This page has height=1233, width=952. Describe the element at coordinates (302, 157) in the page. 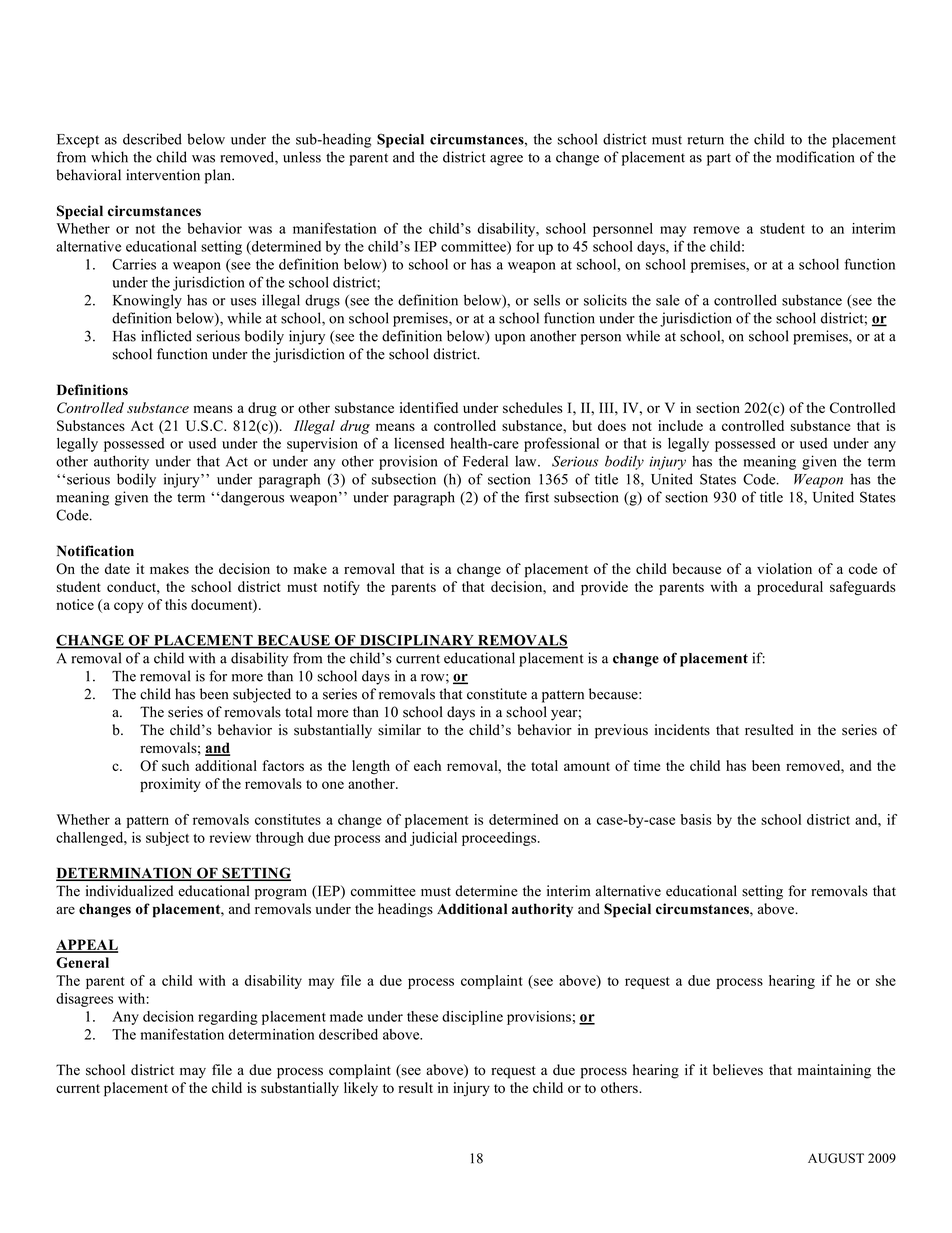

I see `unless` at that location.
